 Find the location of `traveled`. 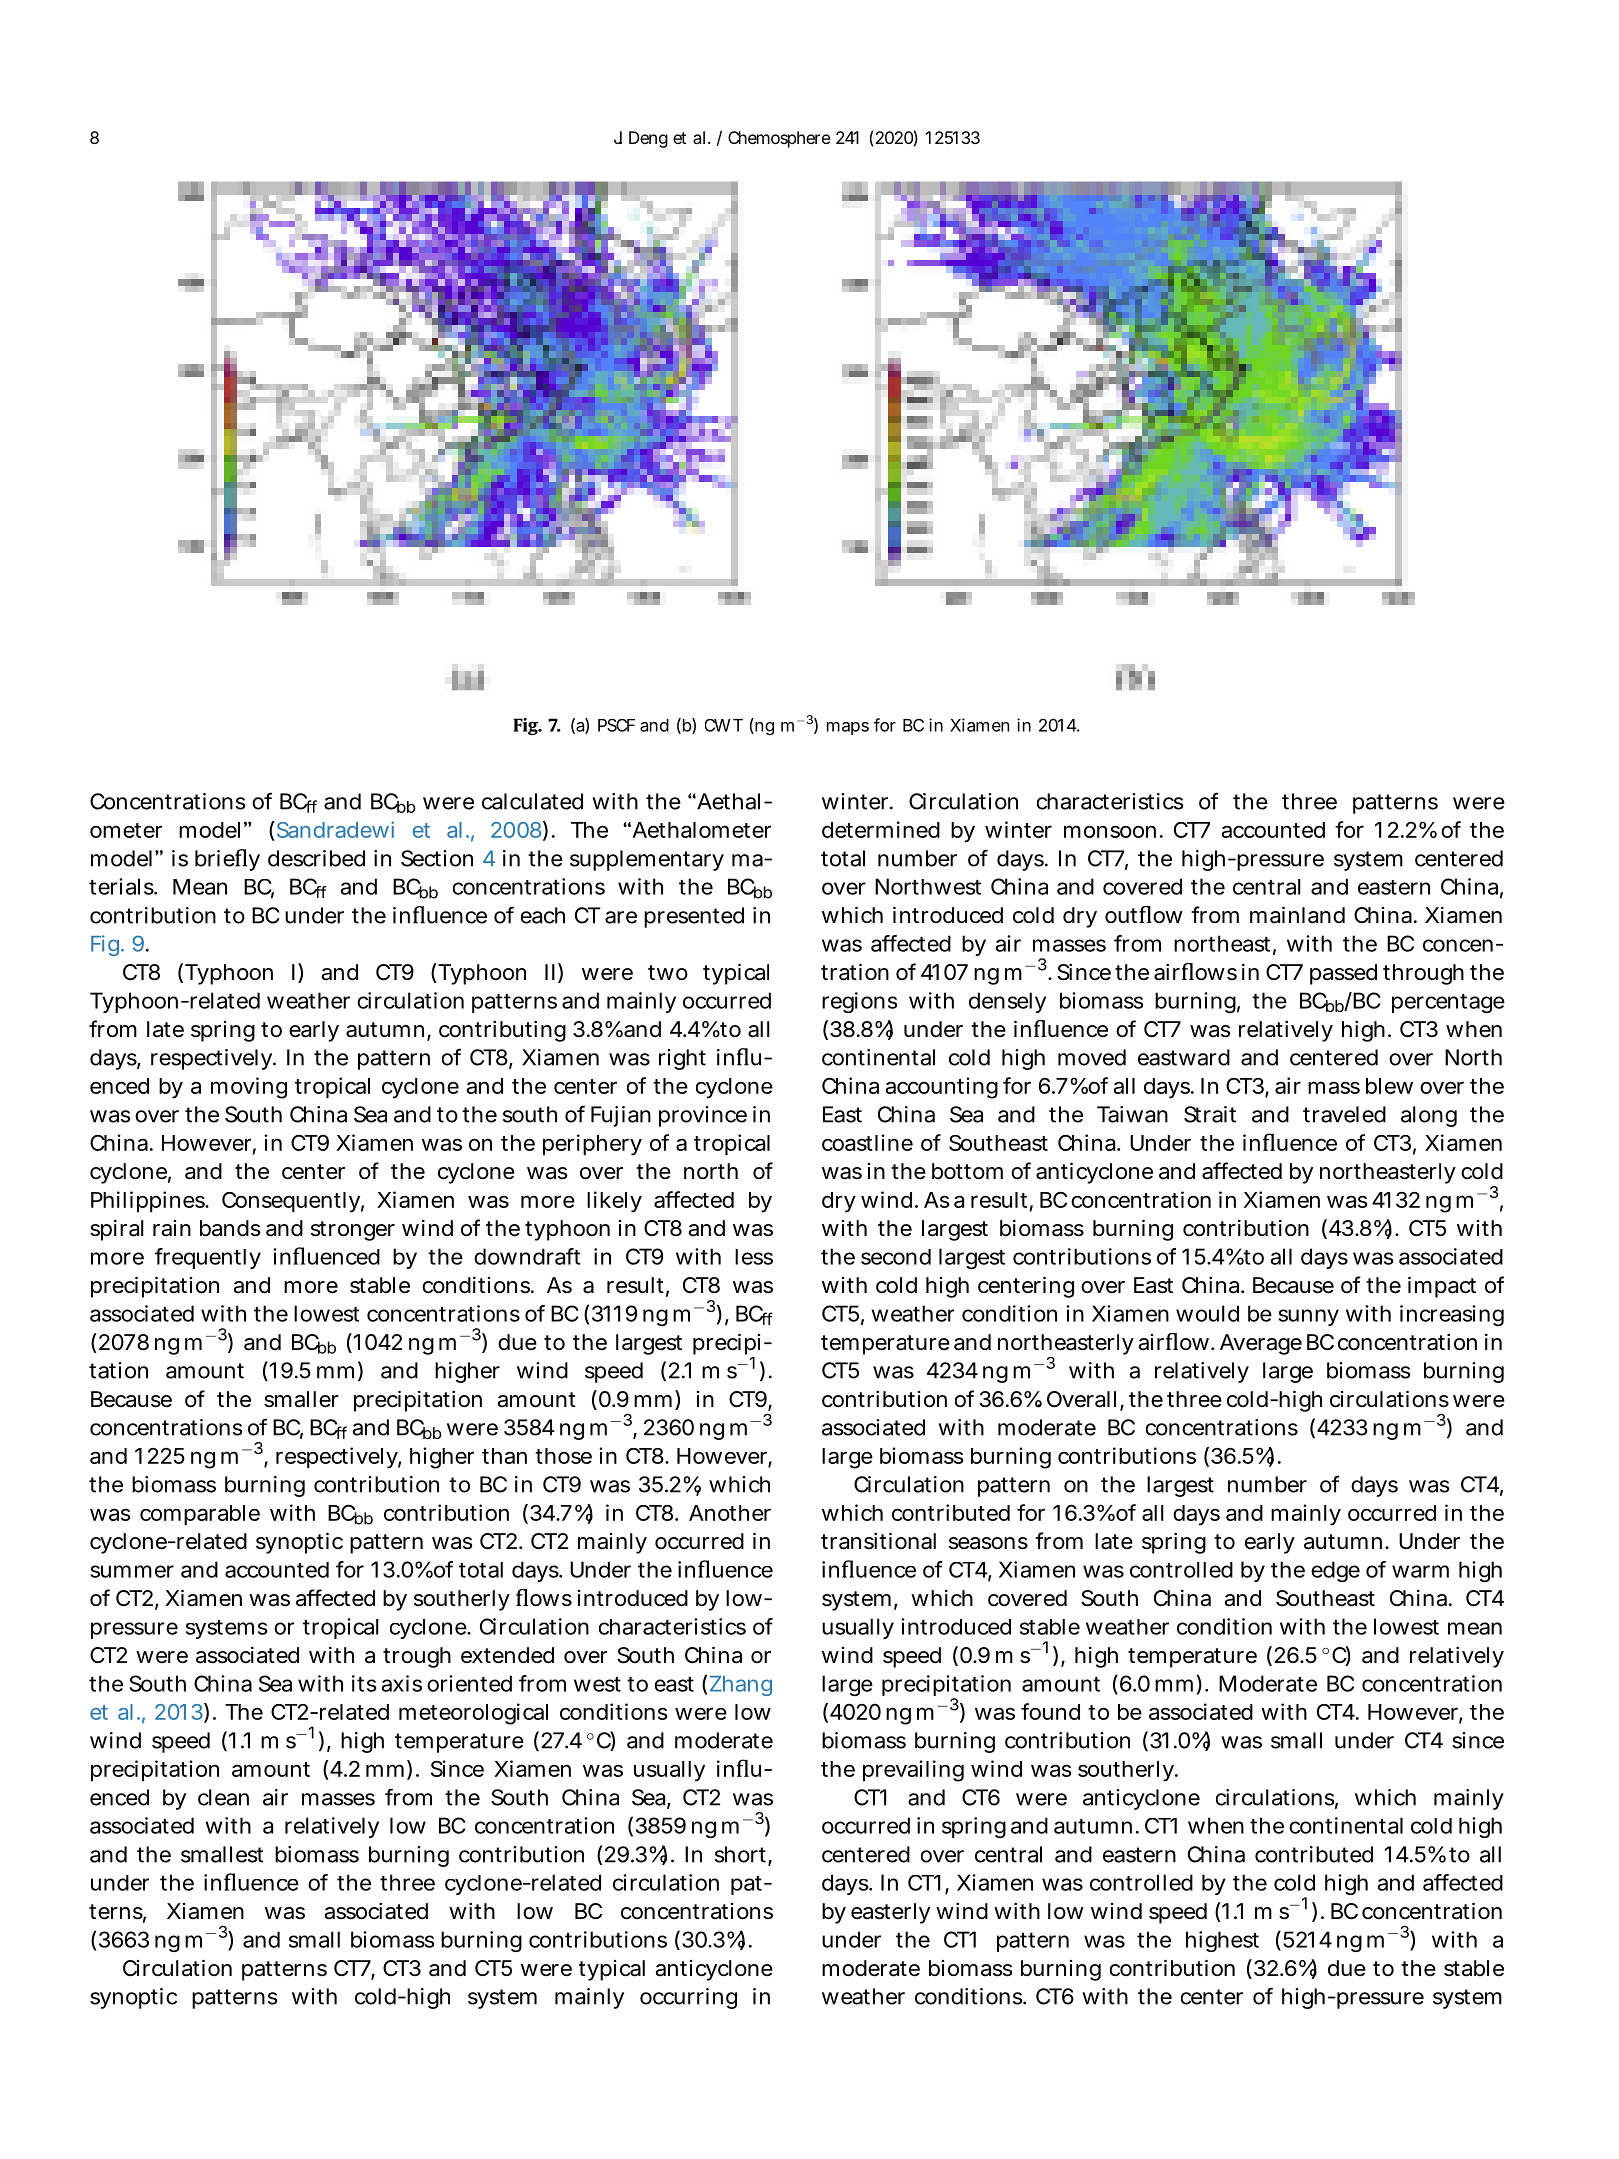

traveled is located at coordinates (1344, 1114).
